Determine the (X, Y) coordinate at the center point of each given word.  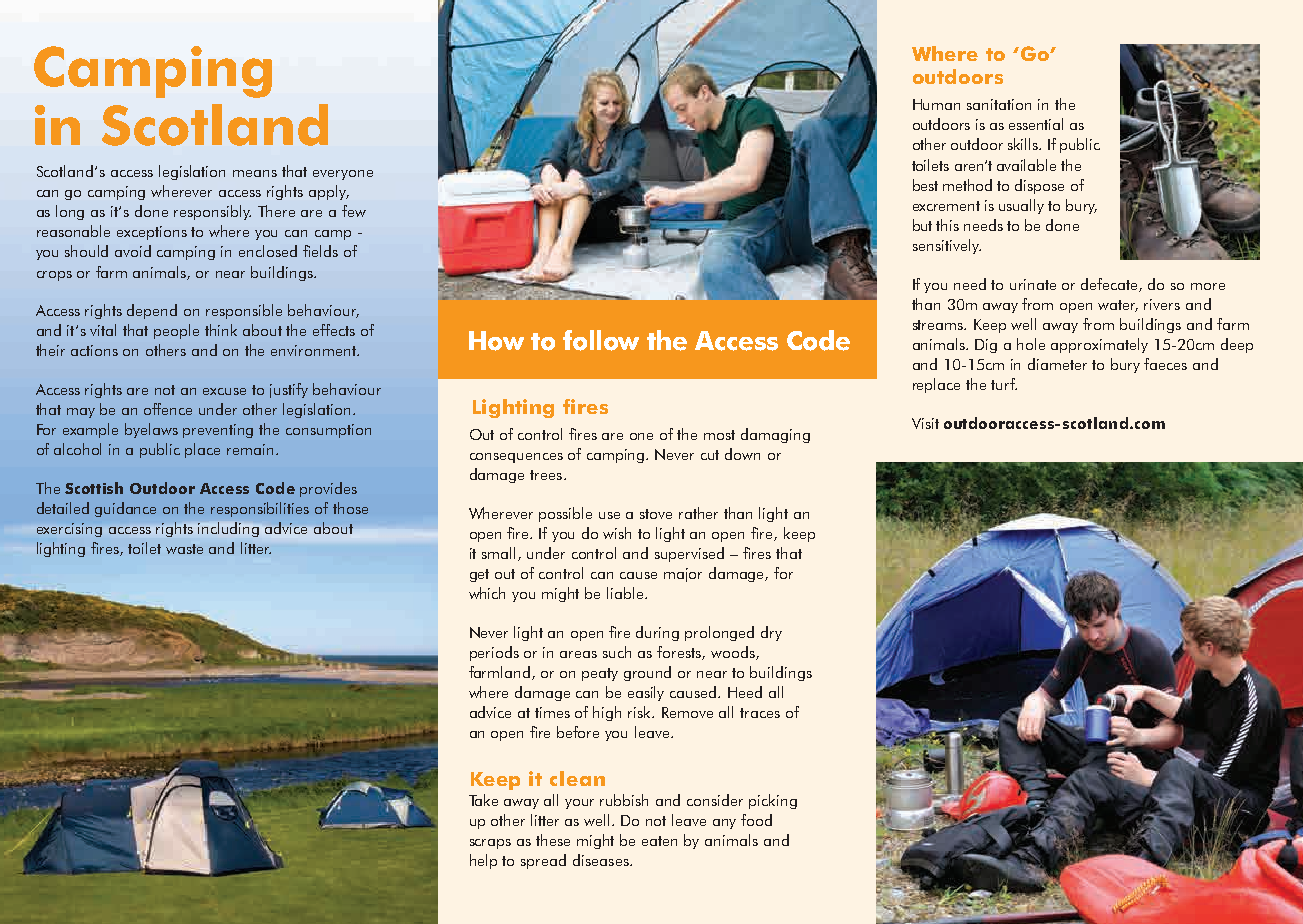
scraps (490, 844)
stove (656, 514)
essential (1036, 124)
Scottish (94, 488)
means (255, 173)
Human (936, 104)
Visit (925, 423)
